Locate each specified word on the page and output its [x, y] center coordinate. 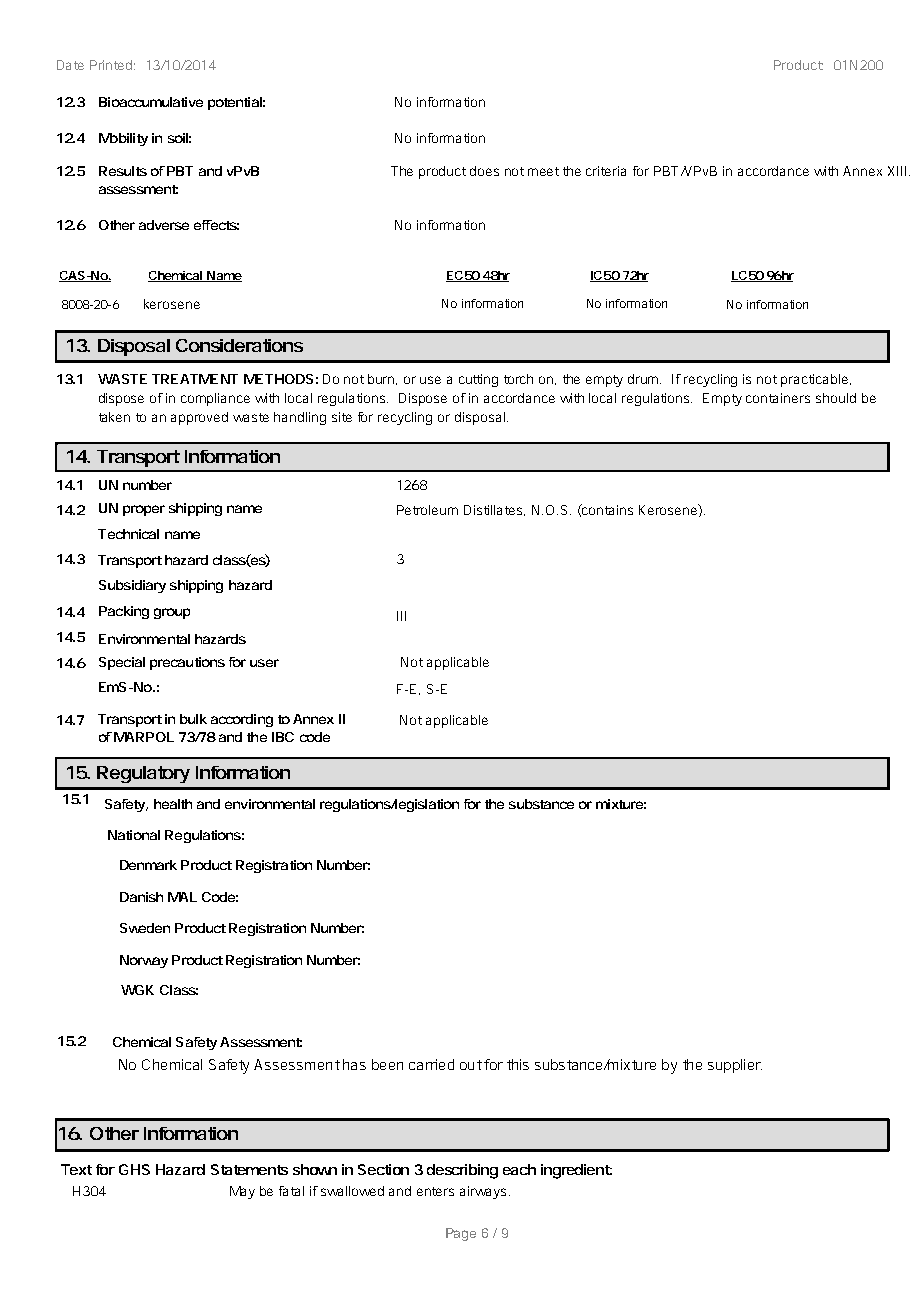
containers [778, 398]
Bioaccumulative [151, 102]
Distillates [494, 510]
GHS [134, 1169]
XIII [897, 171]
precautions [187, 663]
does [484, 171]
